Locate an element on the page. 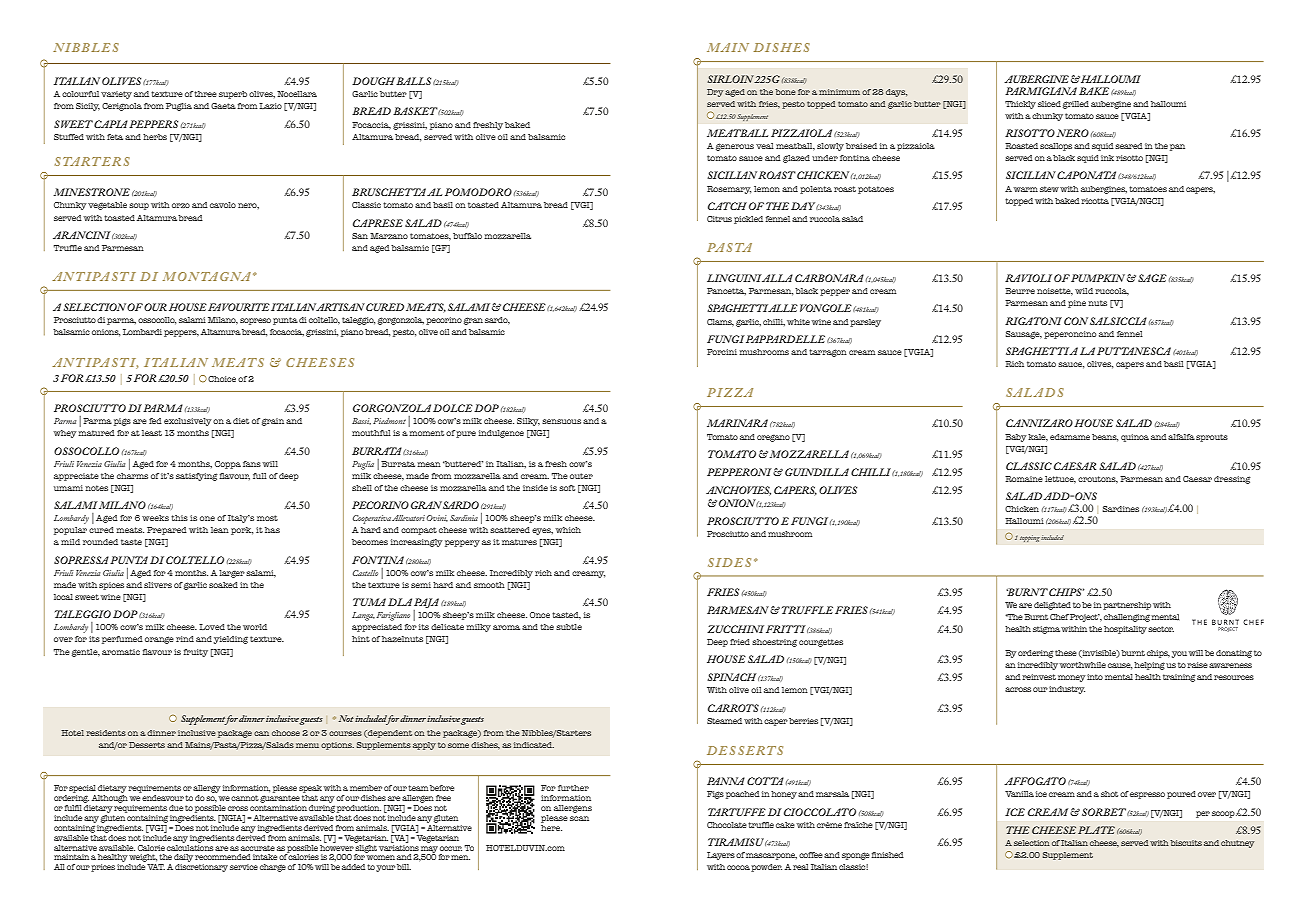  recommended is located at coordinates (223, 857).
